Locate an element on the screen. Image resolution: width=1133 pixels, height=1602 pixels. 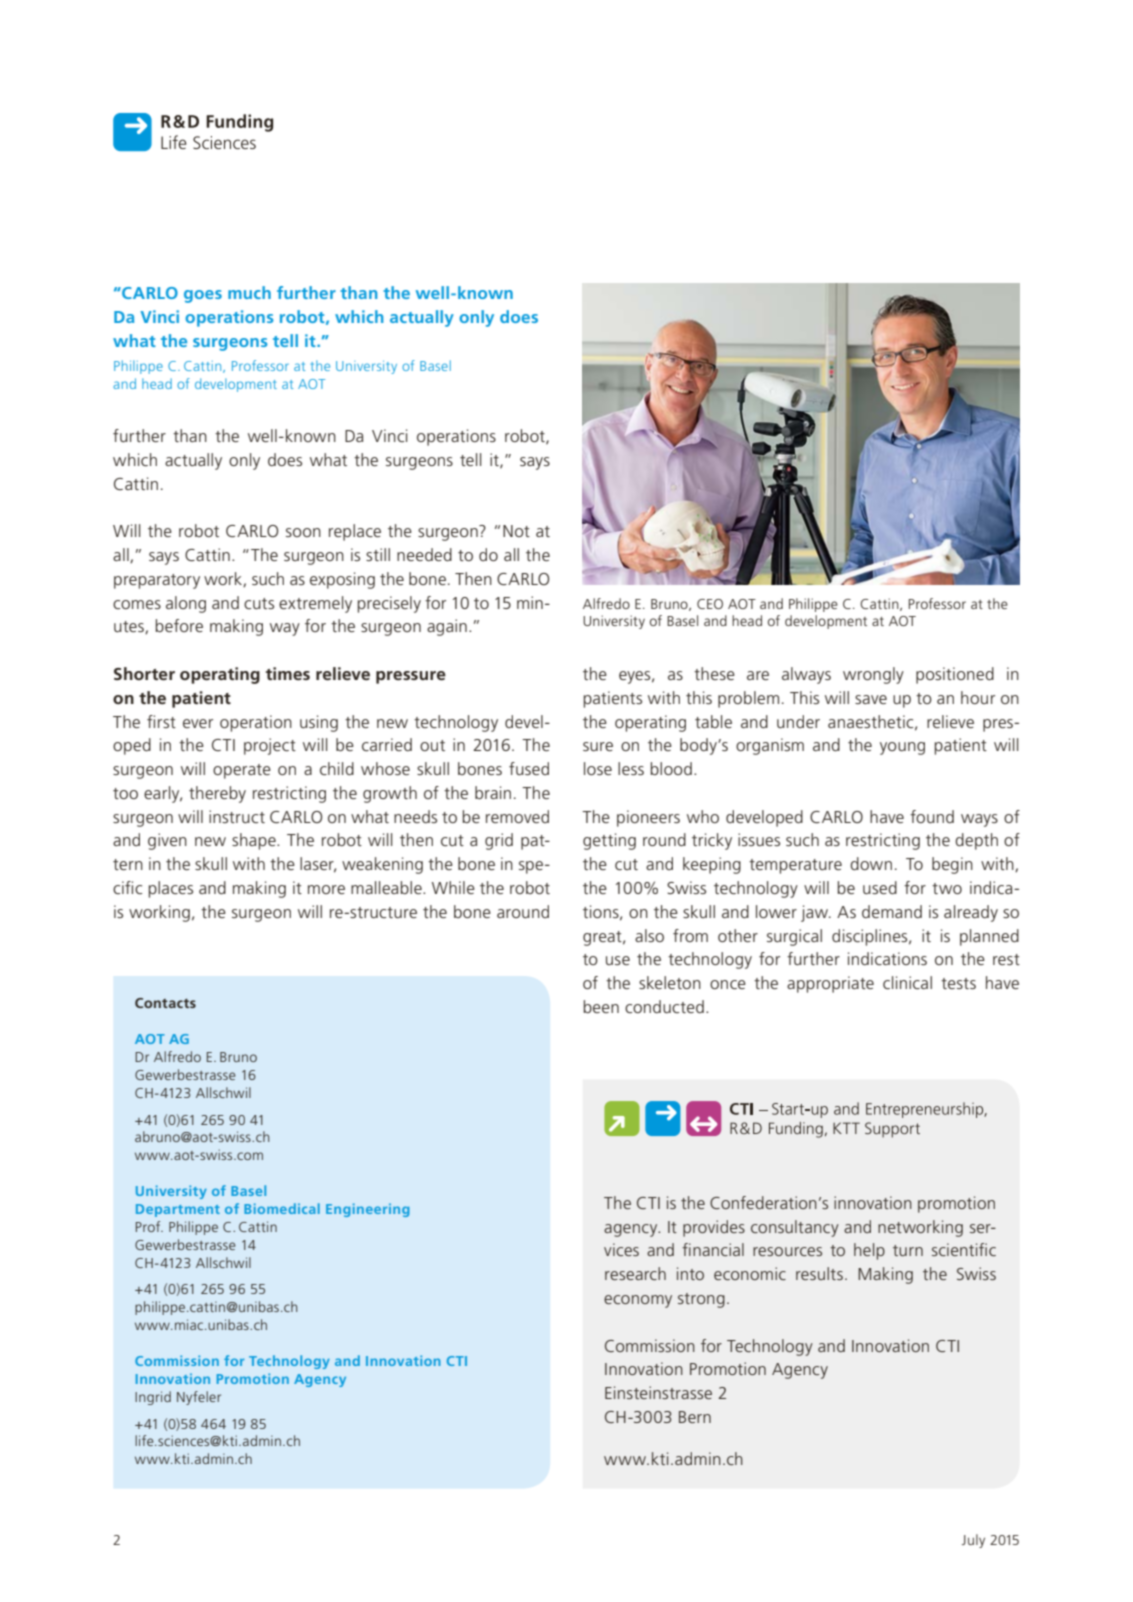
ever is located at coordinates (198, 723).
